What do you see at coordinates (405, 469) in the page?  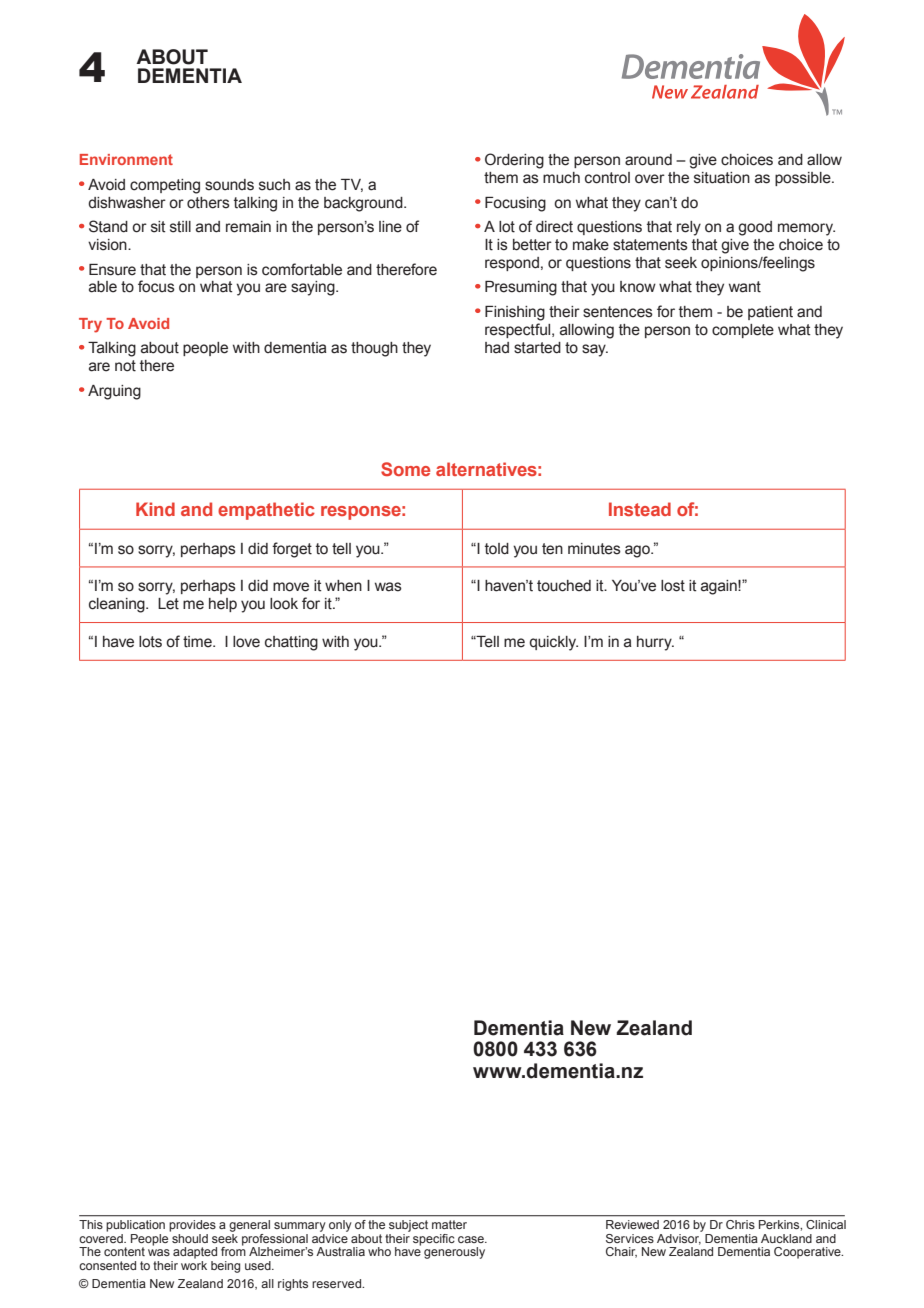 I see `Some` at bounding box center [405, 469].
